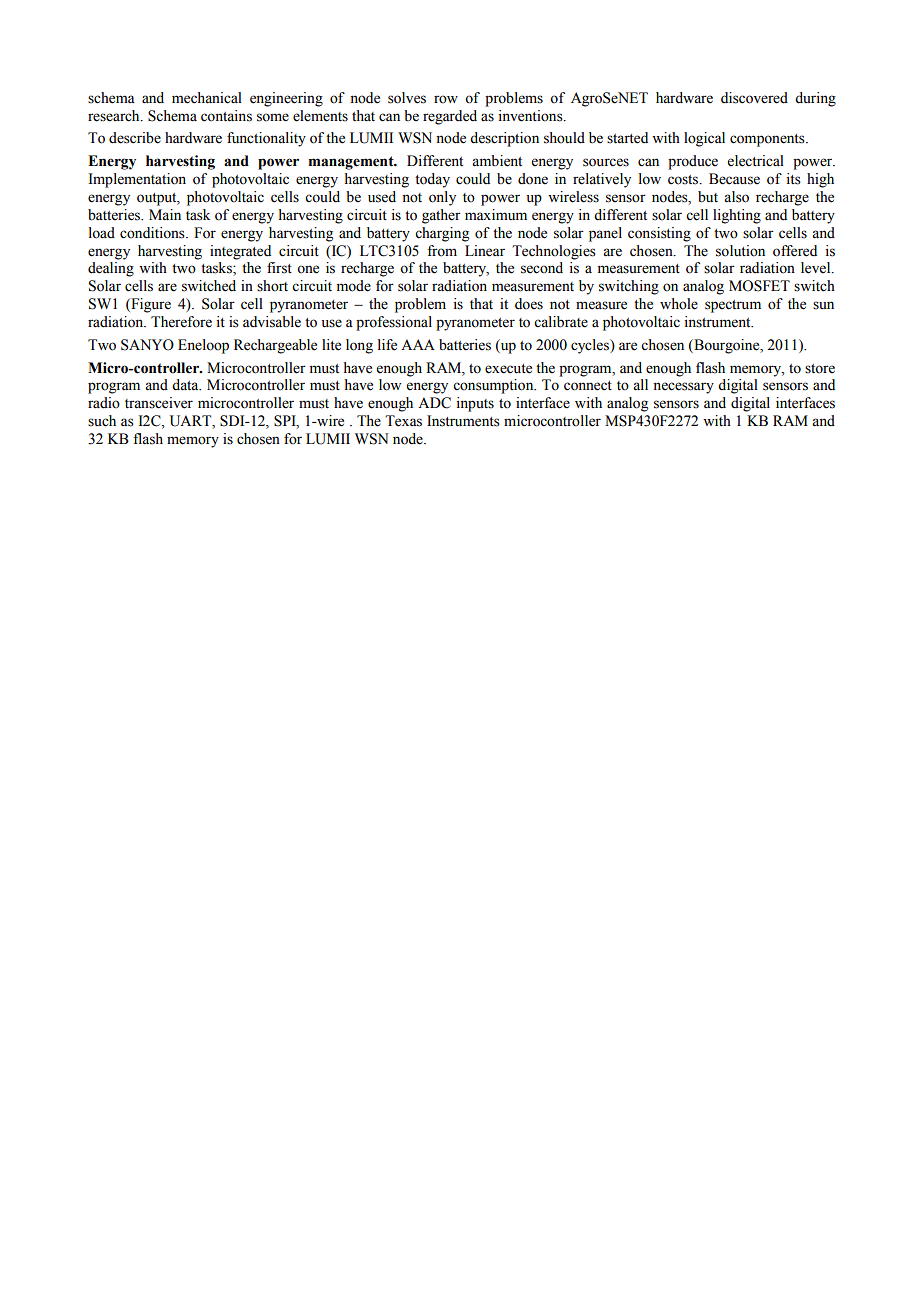 The width and height of the image is (924, 1308). Describe the element at coordinates (207, 98) in the image. I see `mechanical` at that location.
